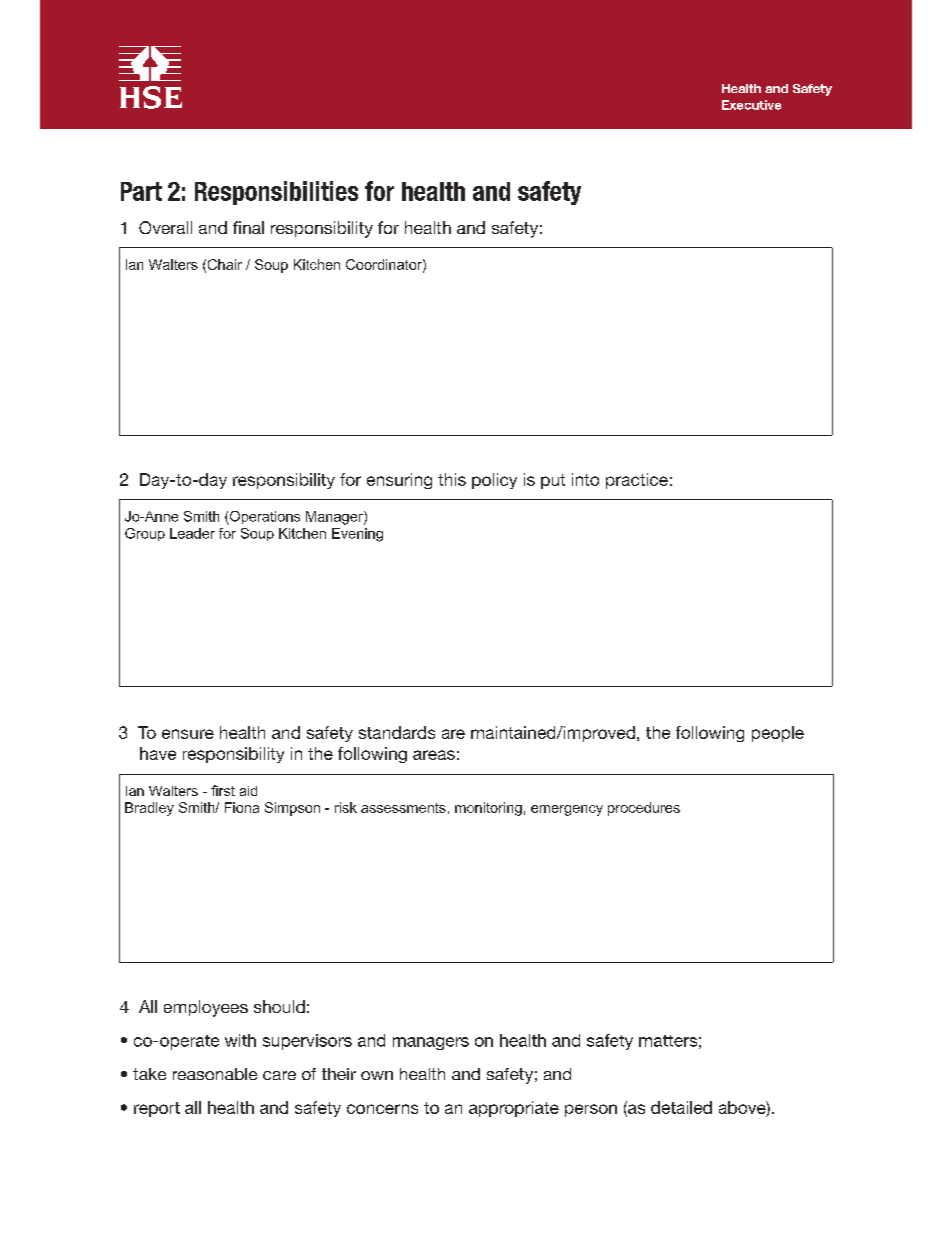  Describe the element at coordinates (165, 227) in the document. I see `Overall` at that location.
